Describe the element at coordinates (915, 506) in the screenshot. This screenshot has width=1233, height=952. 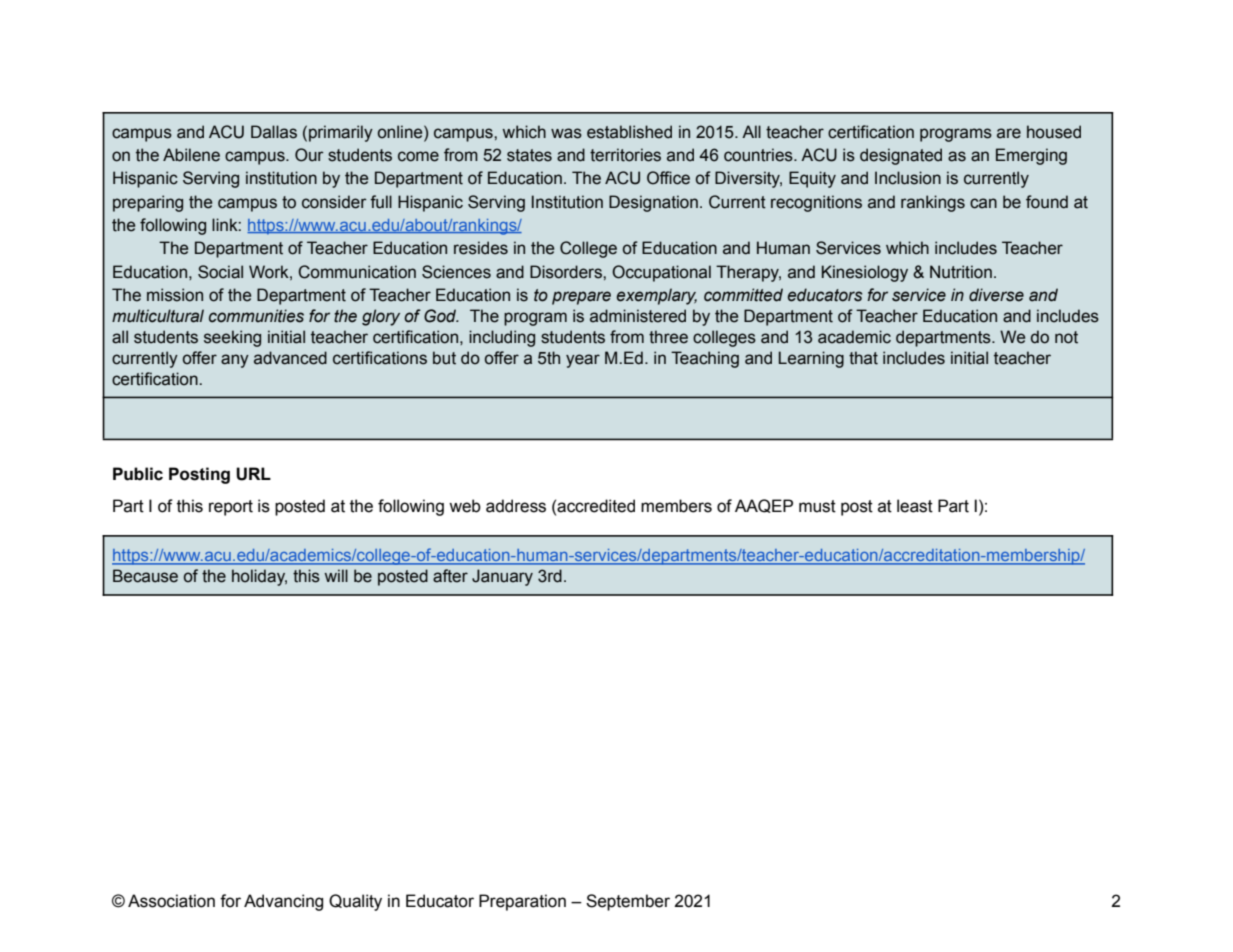
I see `least` at that location.
